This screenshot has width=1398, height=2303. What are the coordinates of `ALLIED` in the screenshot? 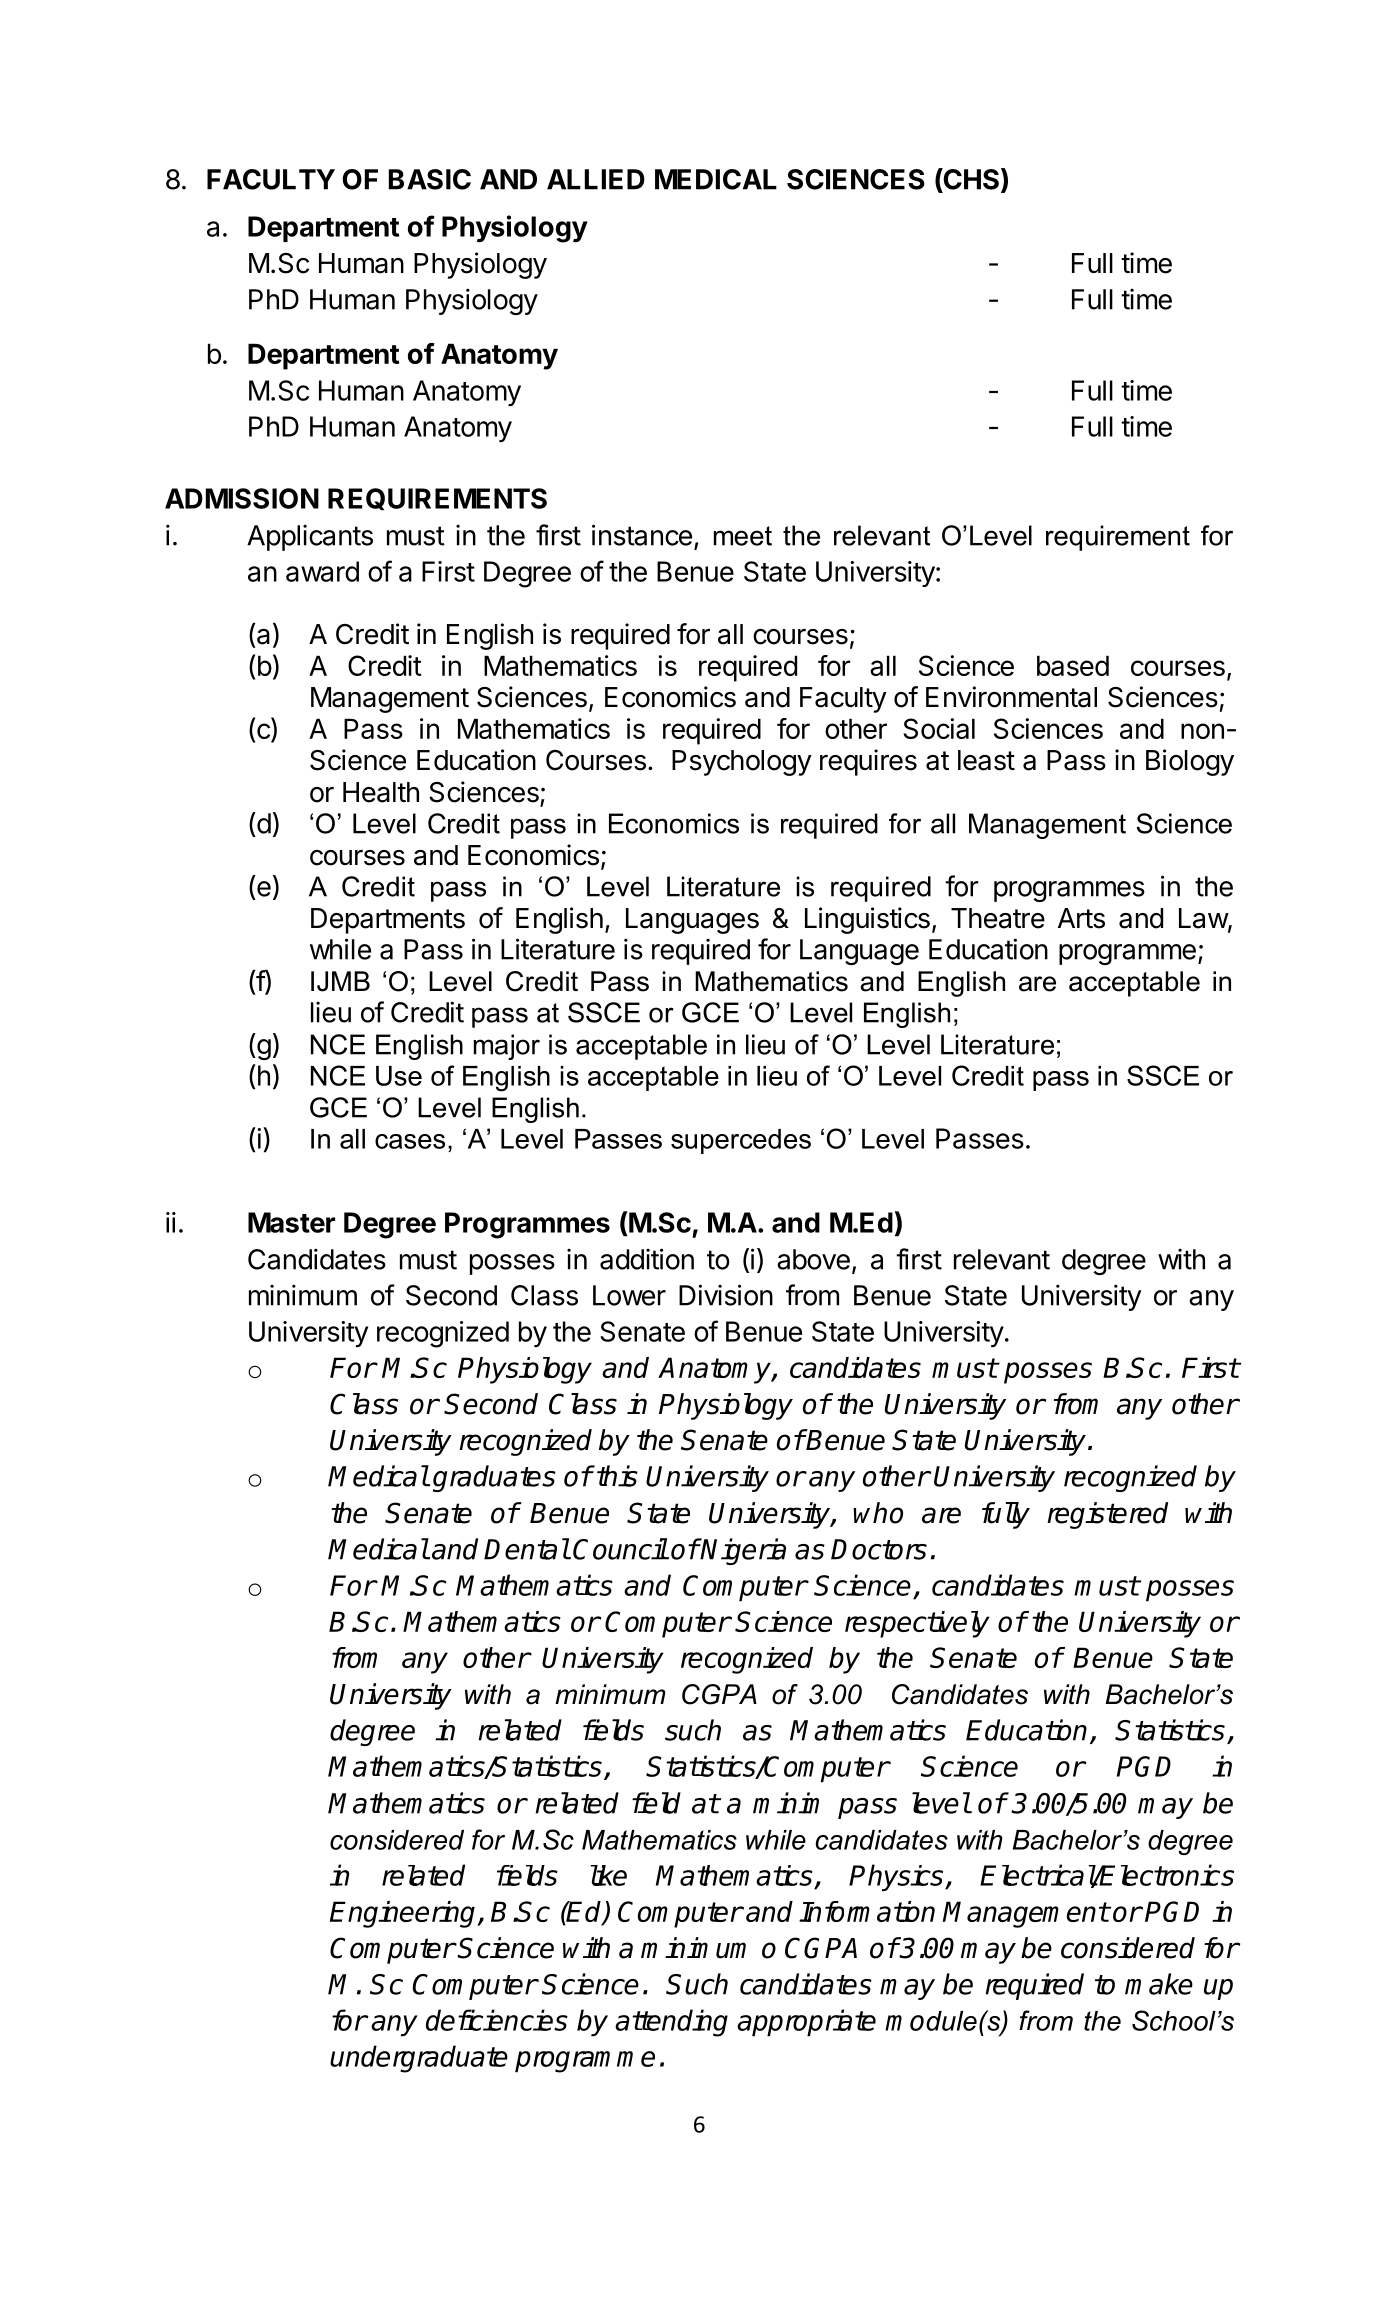 It's located at (596, 179).
